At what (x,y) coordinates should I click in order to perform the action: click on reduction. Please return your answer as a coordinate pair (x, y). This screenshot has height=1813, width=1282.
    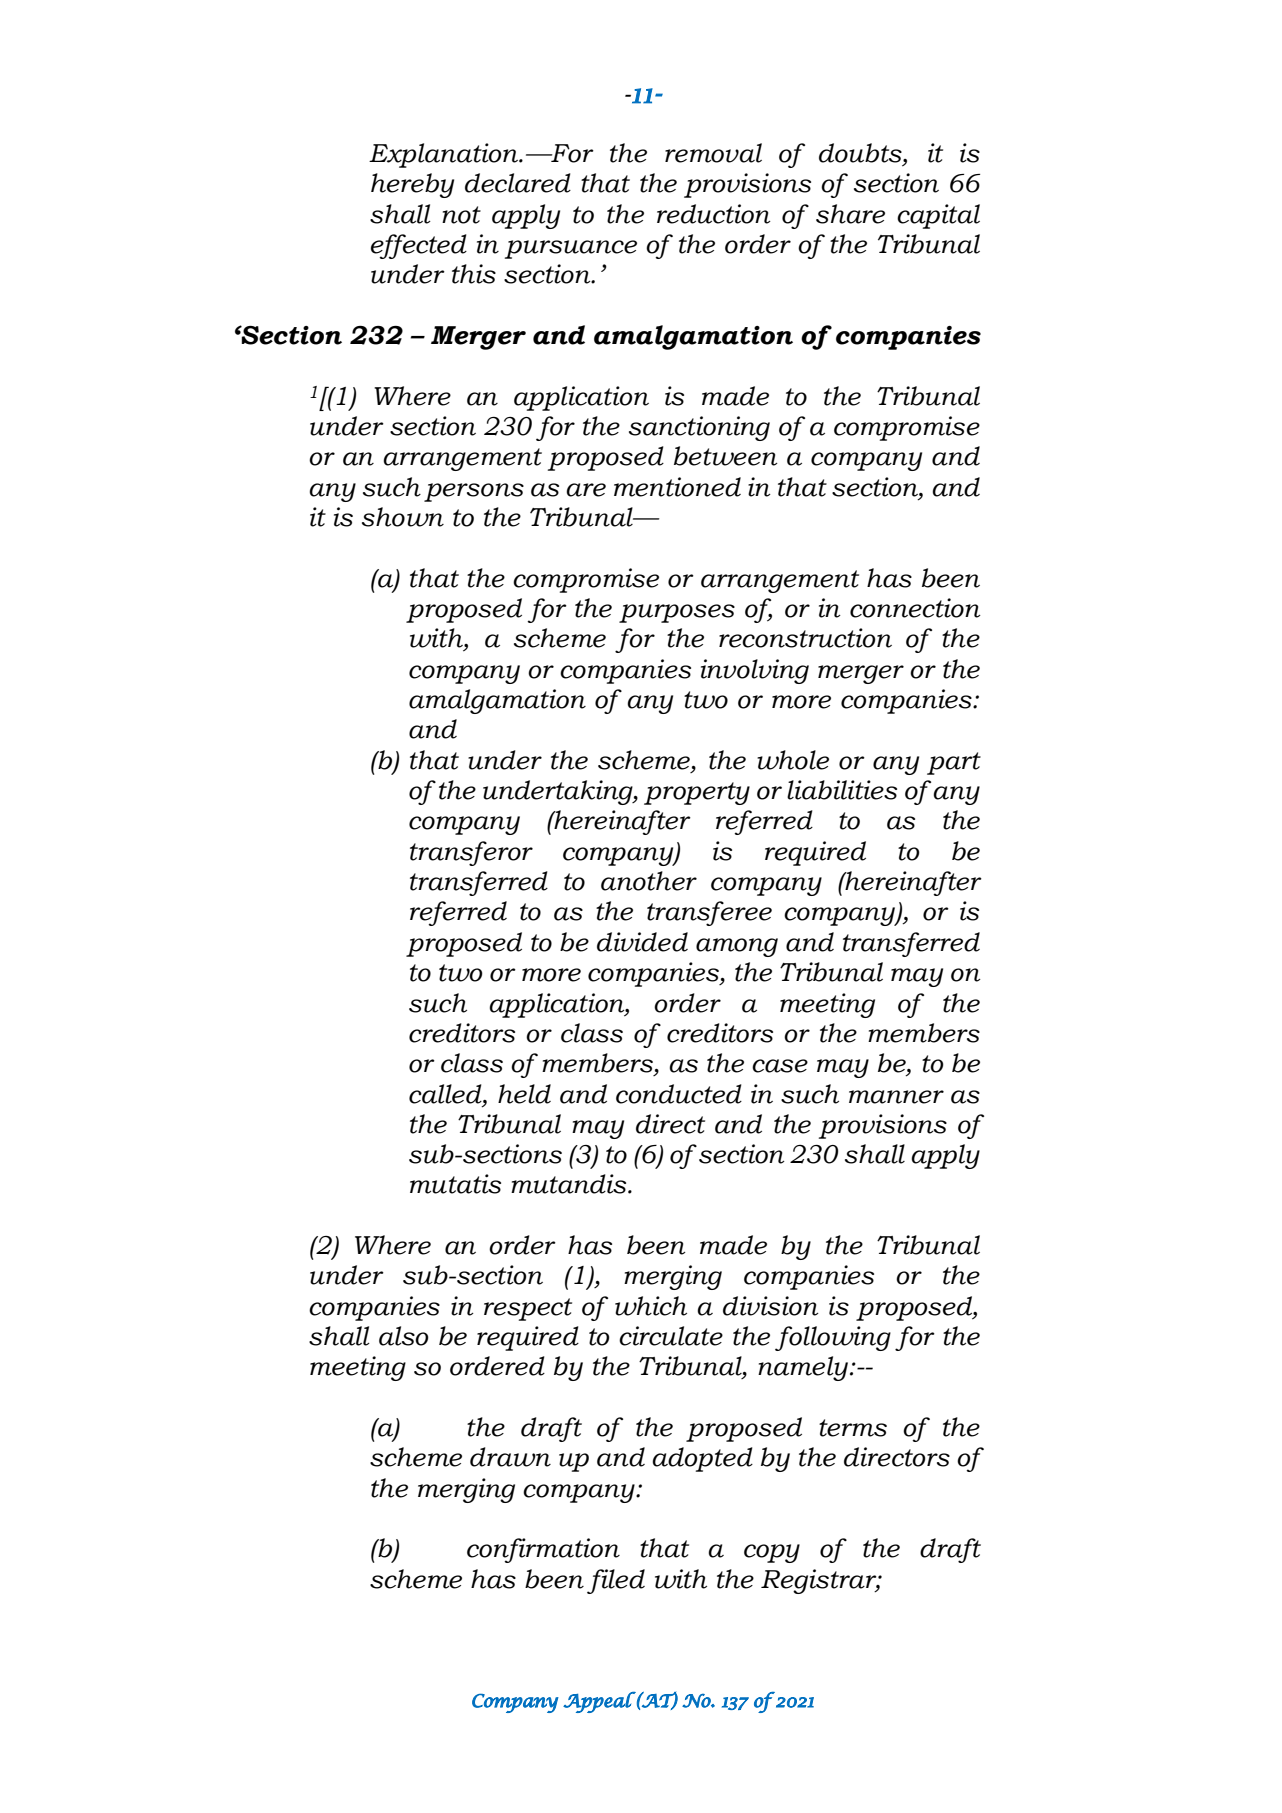
    Looking at the image, I should click on (714, 214).
